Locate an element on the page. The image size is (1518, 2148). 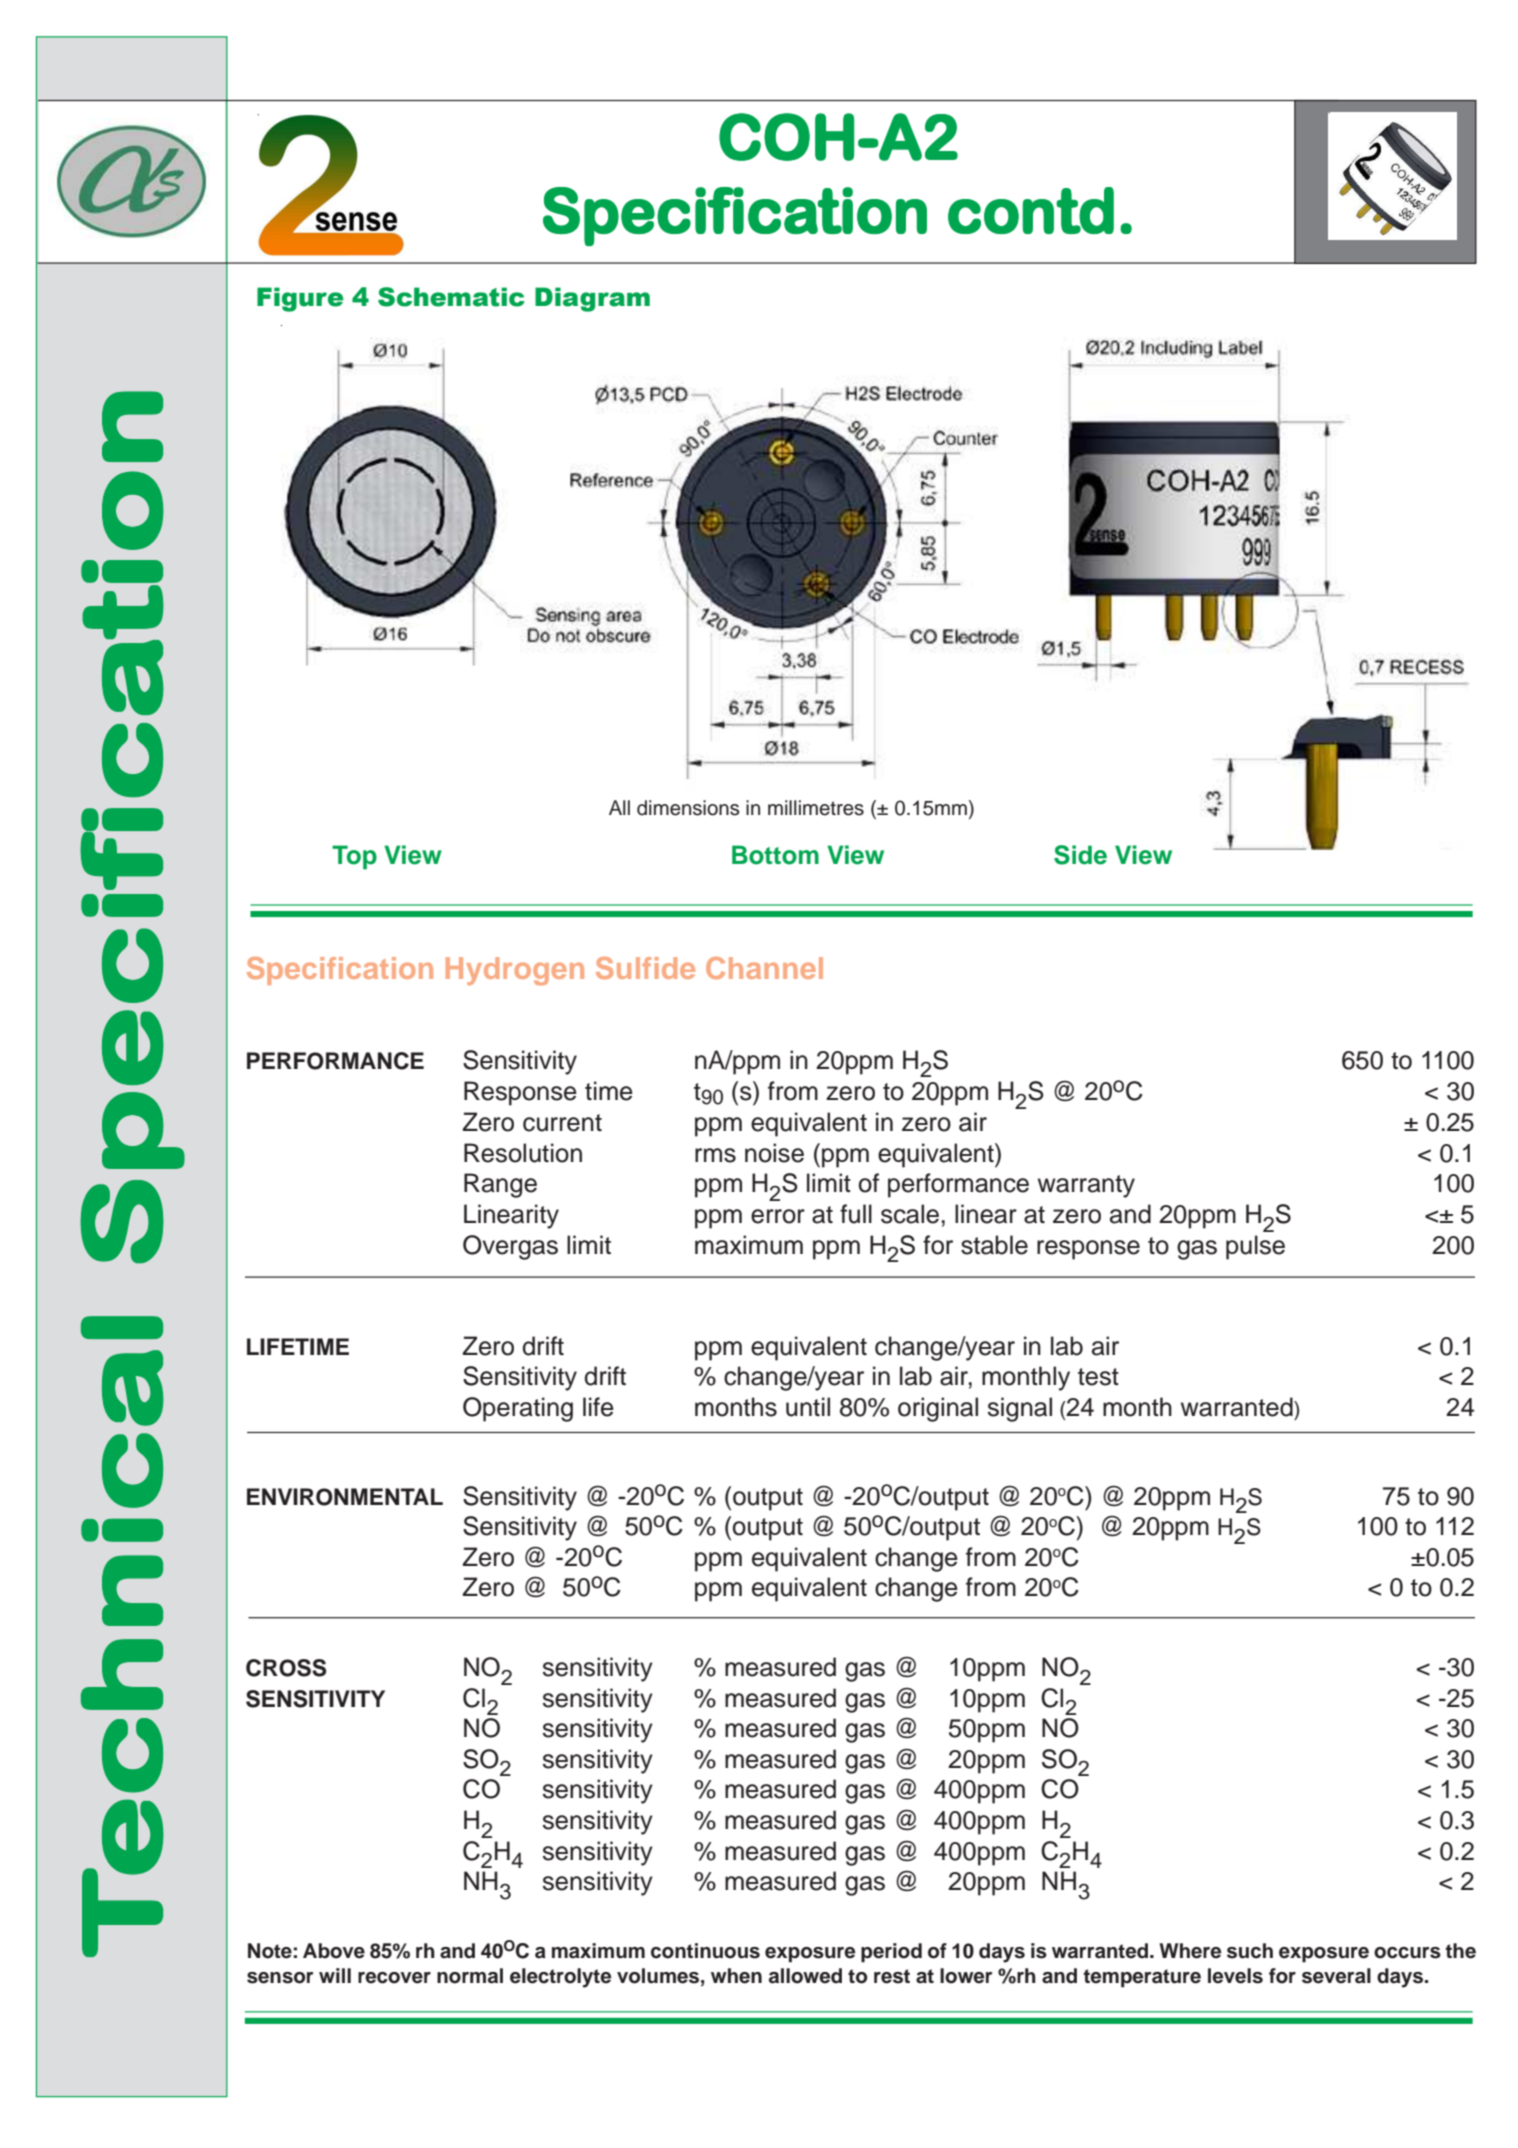
recover is located at coordinates (394, 1978).
